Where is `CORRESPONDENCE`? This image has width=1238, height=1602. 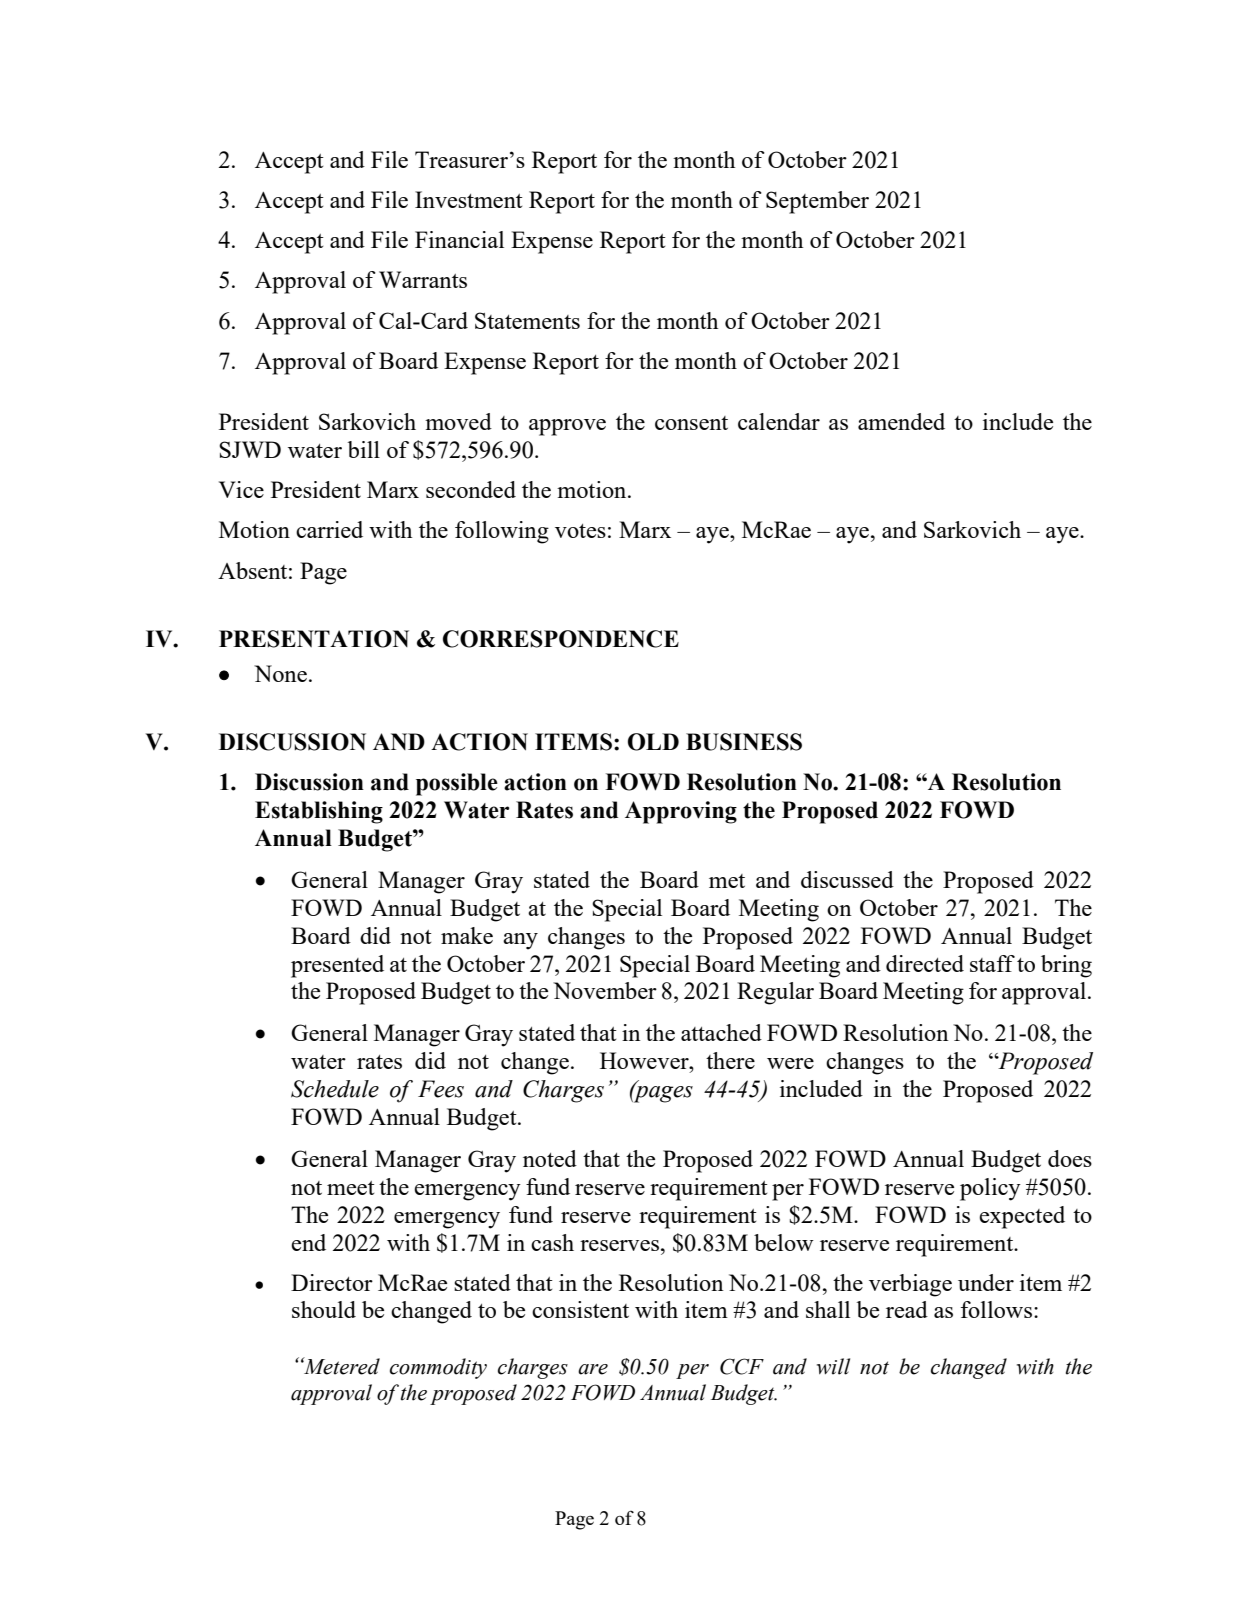 CORRESPONDENCE is located at coordinates (561, 639).
